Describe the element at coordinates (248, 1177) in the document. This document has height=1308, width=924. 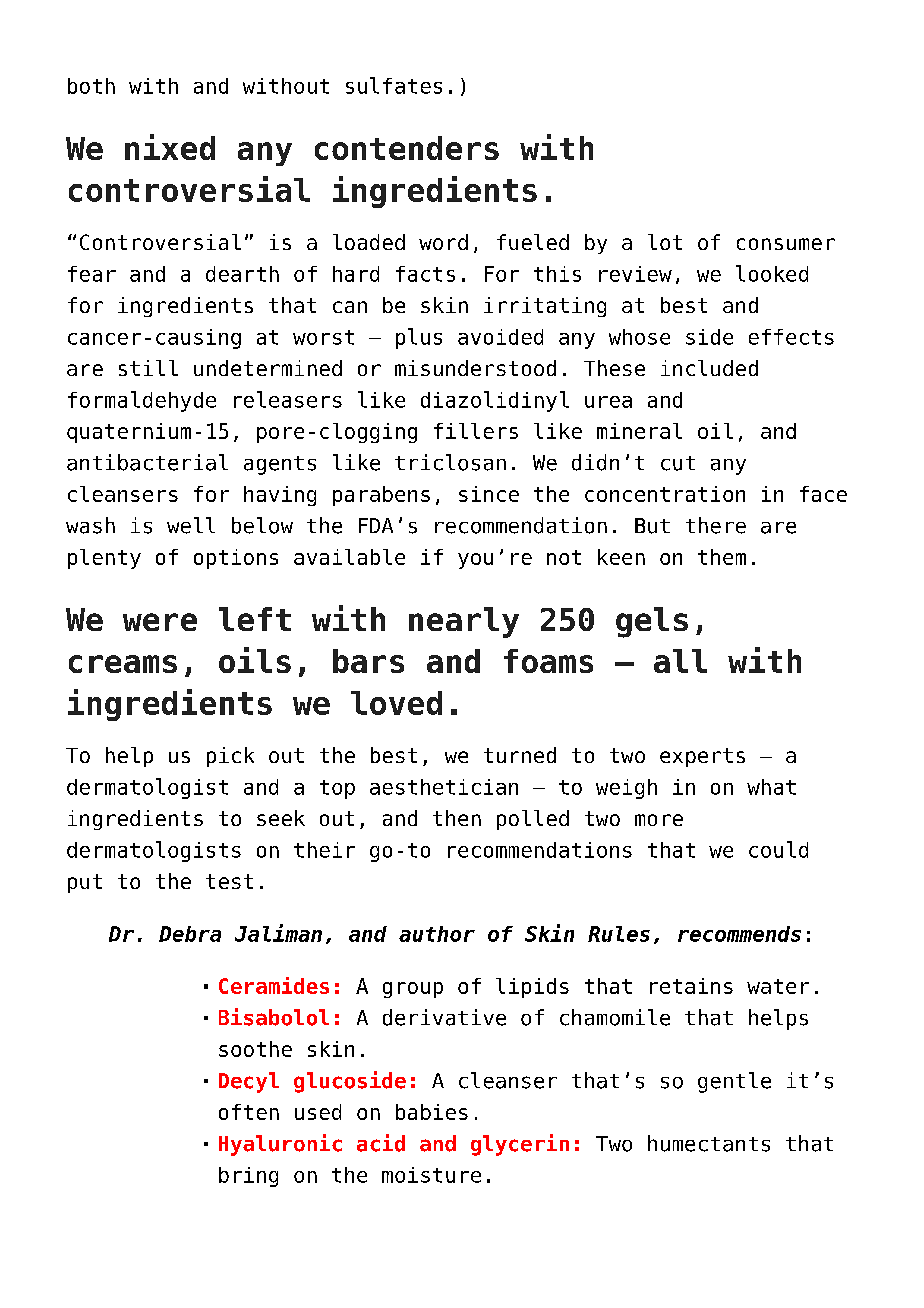
I see `bring` at that location.
